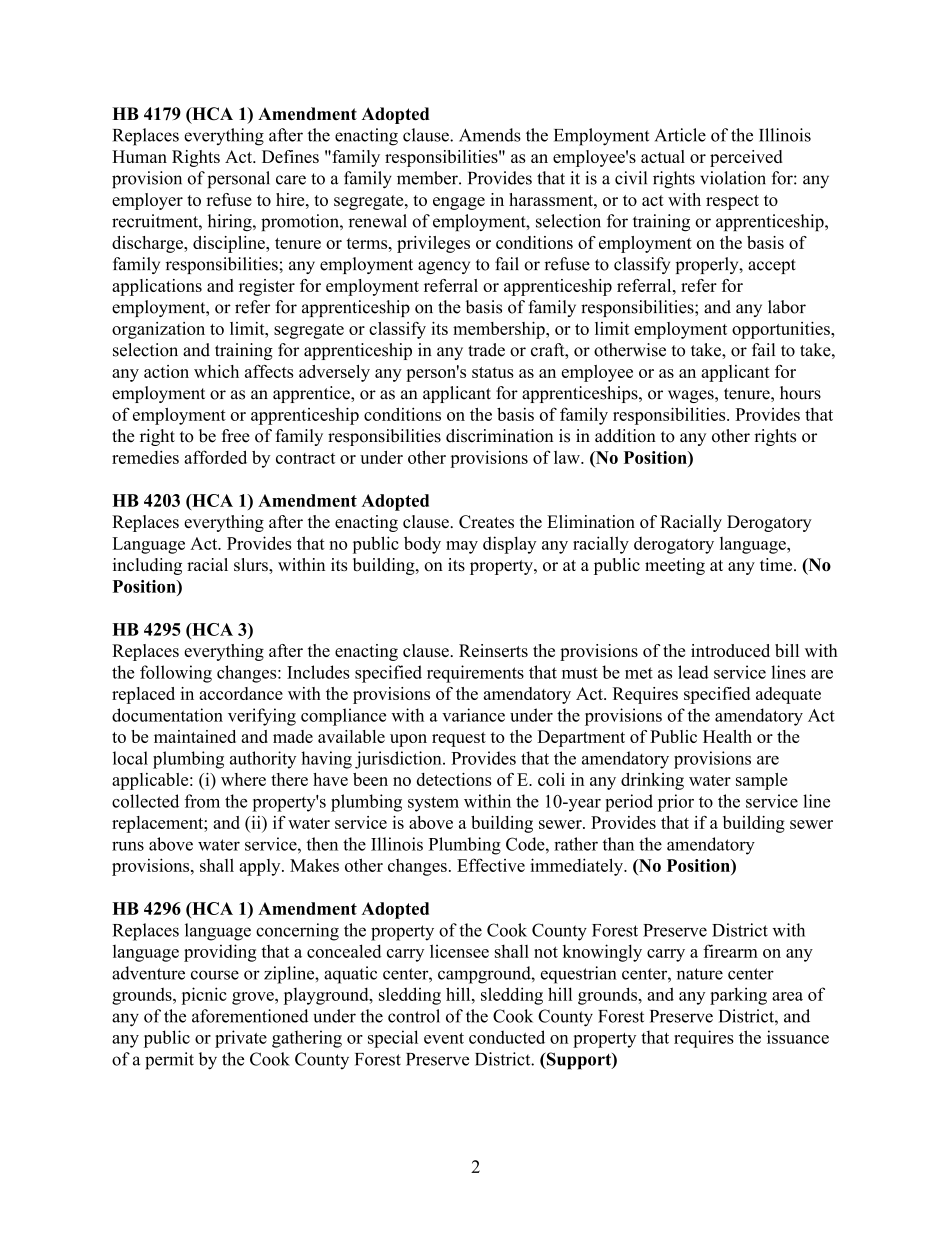 The width and height of the screenshot is (952, 1233). What do you see at coordinates (490, 135) in the screenshot?
I see `Amends` at bounding box center [490, 135].
